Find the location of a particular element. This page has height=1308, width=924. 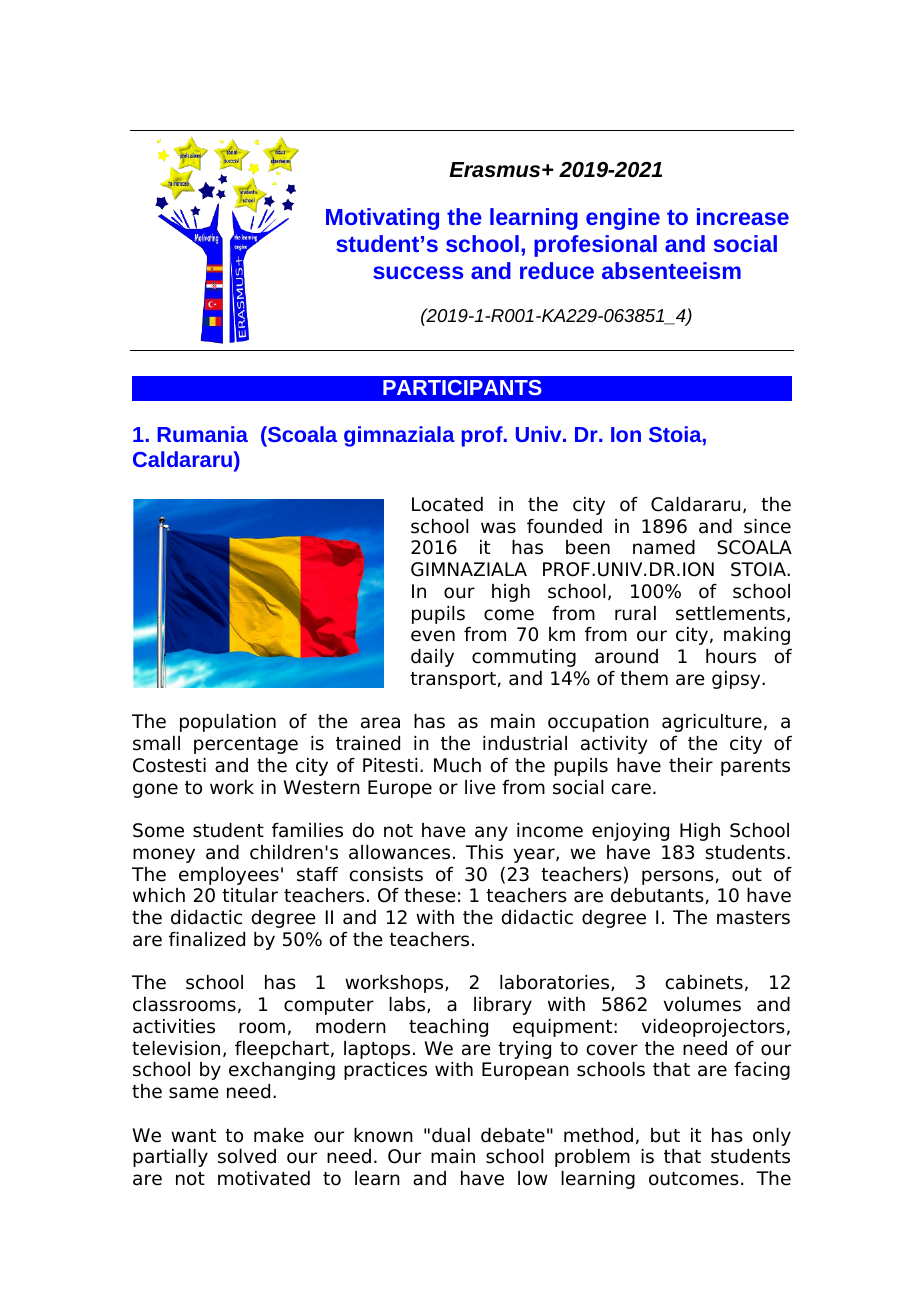

employees is located at coordinates (229, 876).
